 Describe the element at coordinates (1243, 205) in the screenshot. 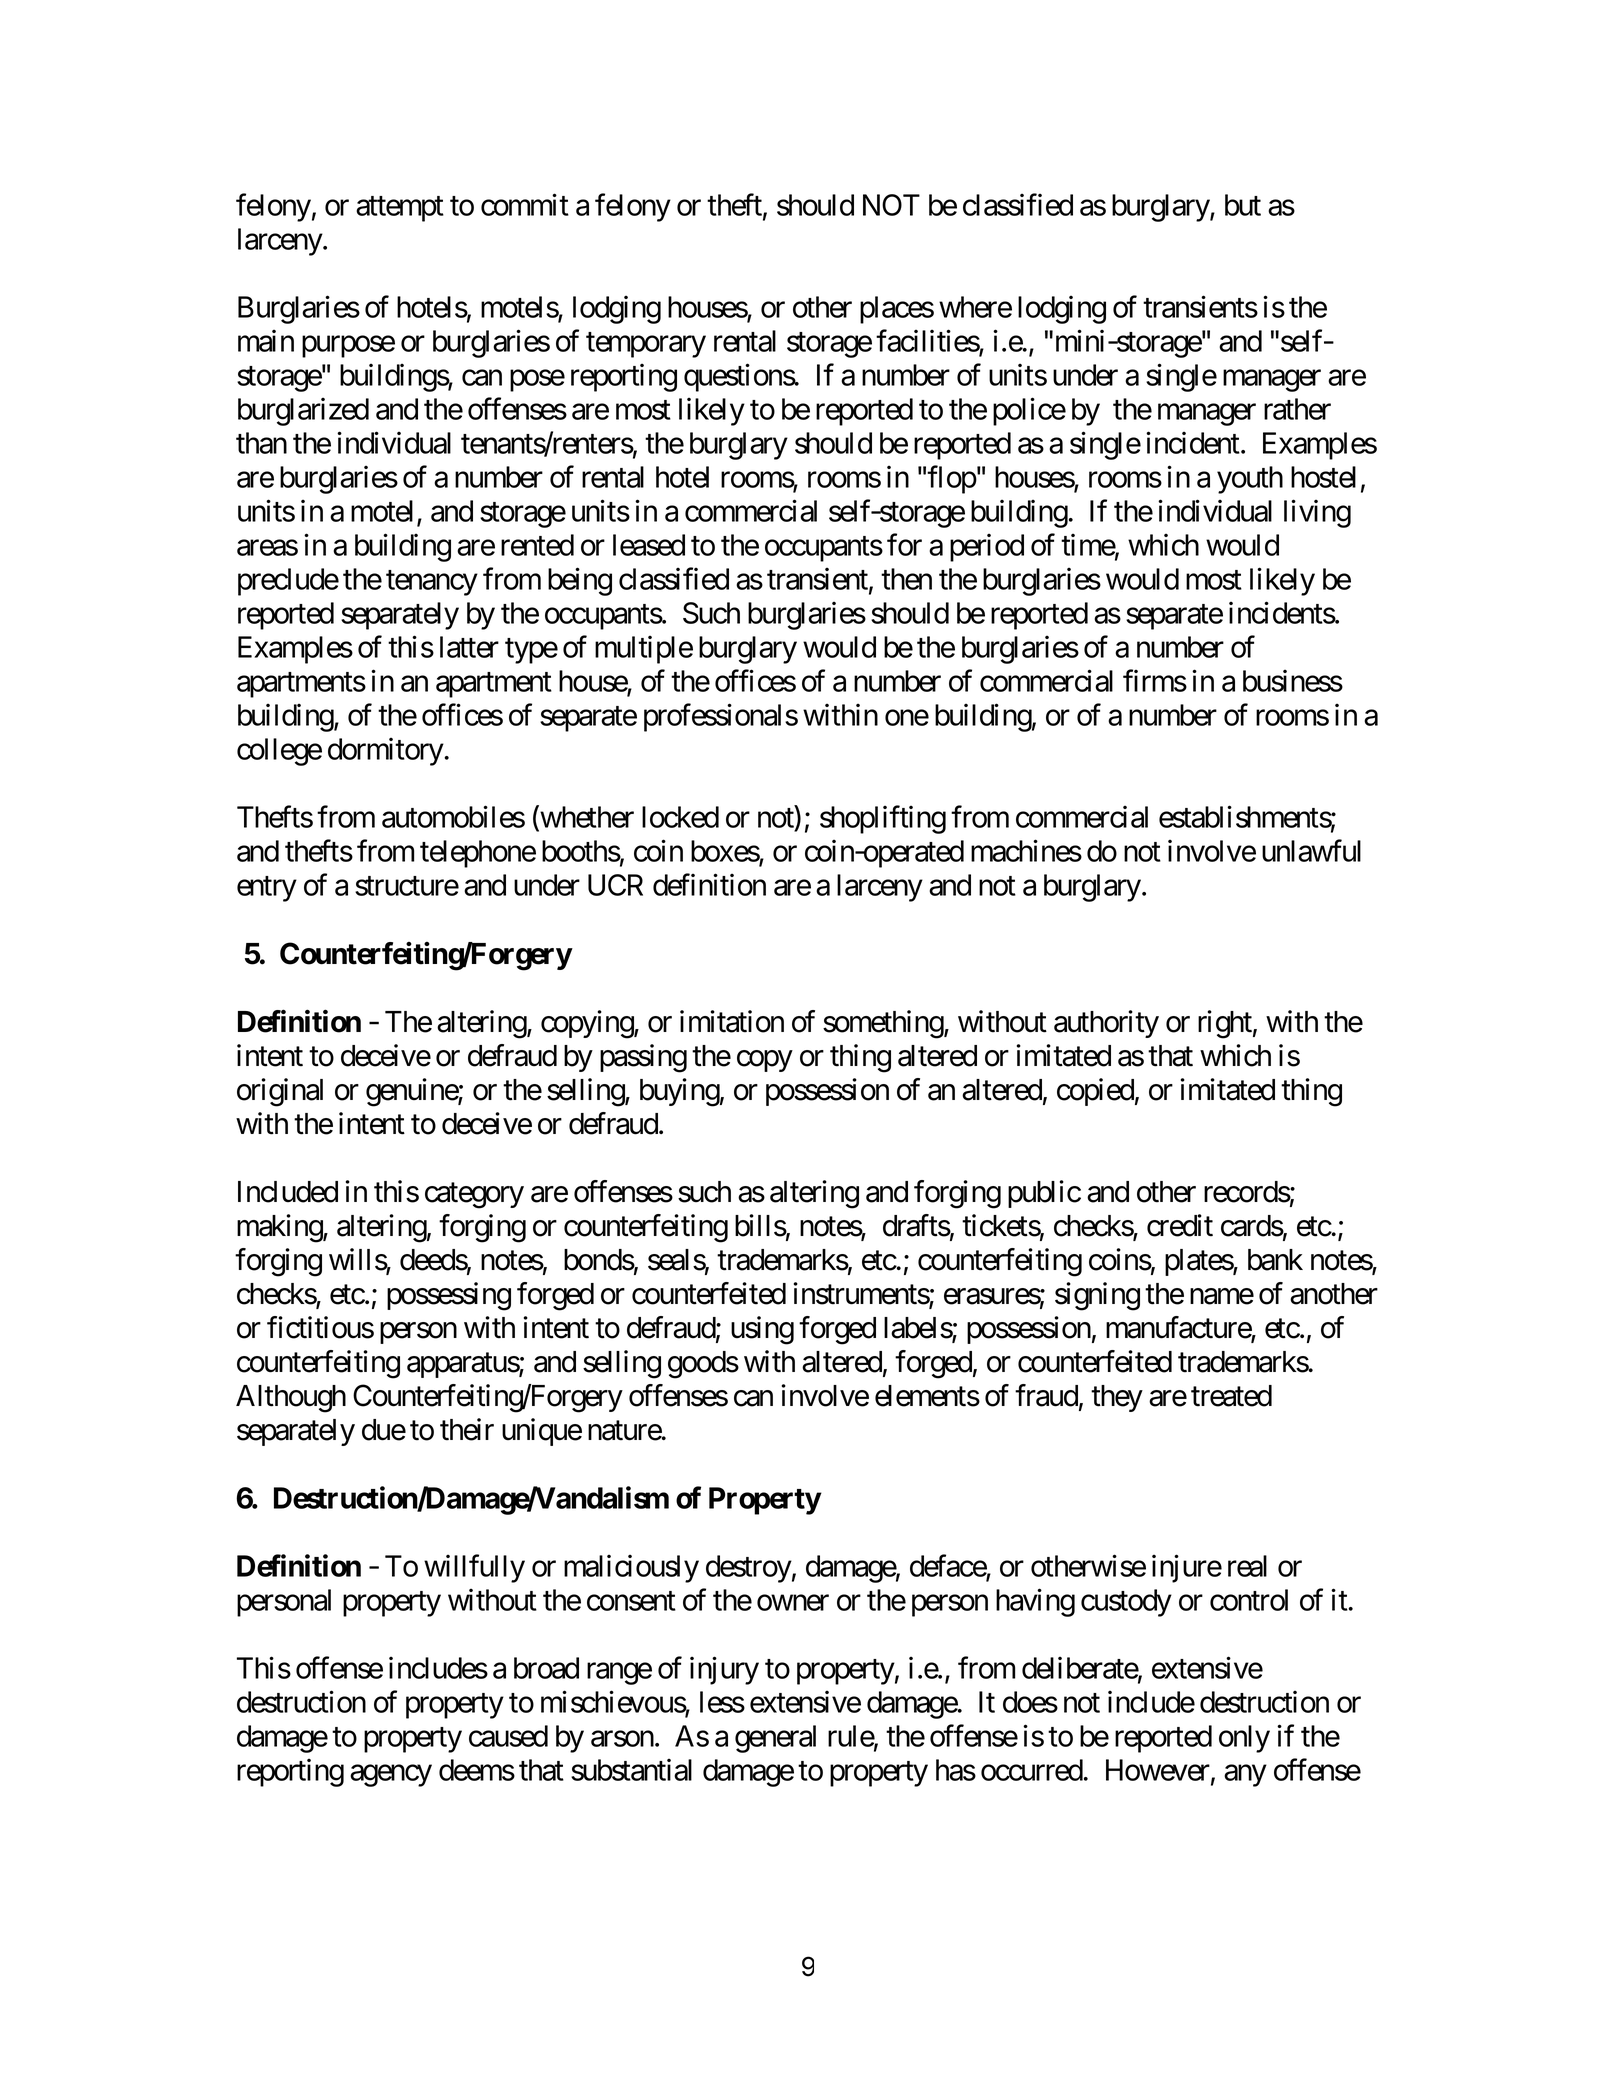

I see `but` at that location.
